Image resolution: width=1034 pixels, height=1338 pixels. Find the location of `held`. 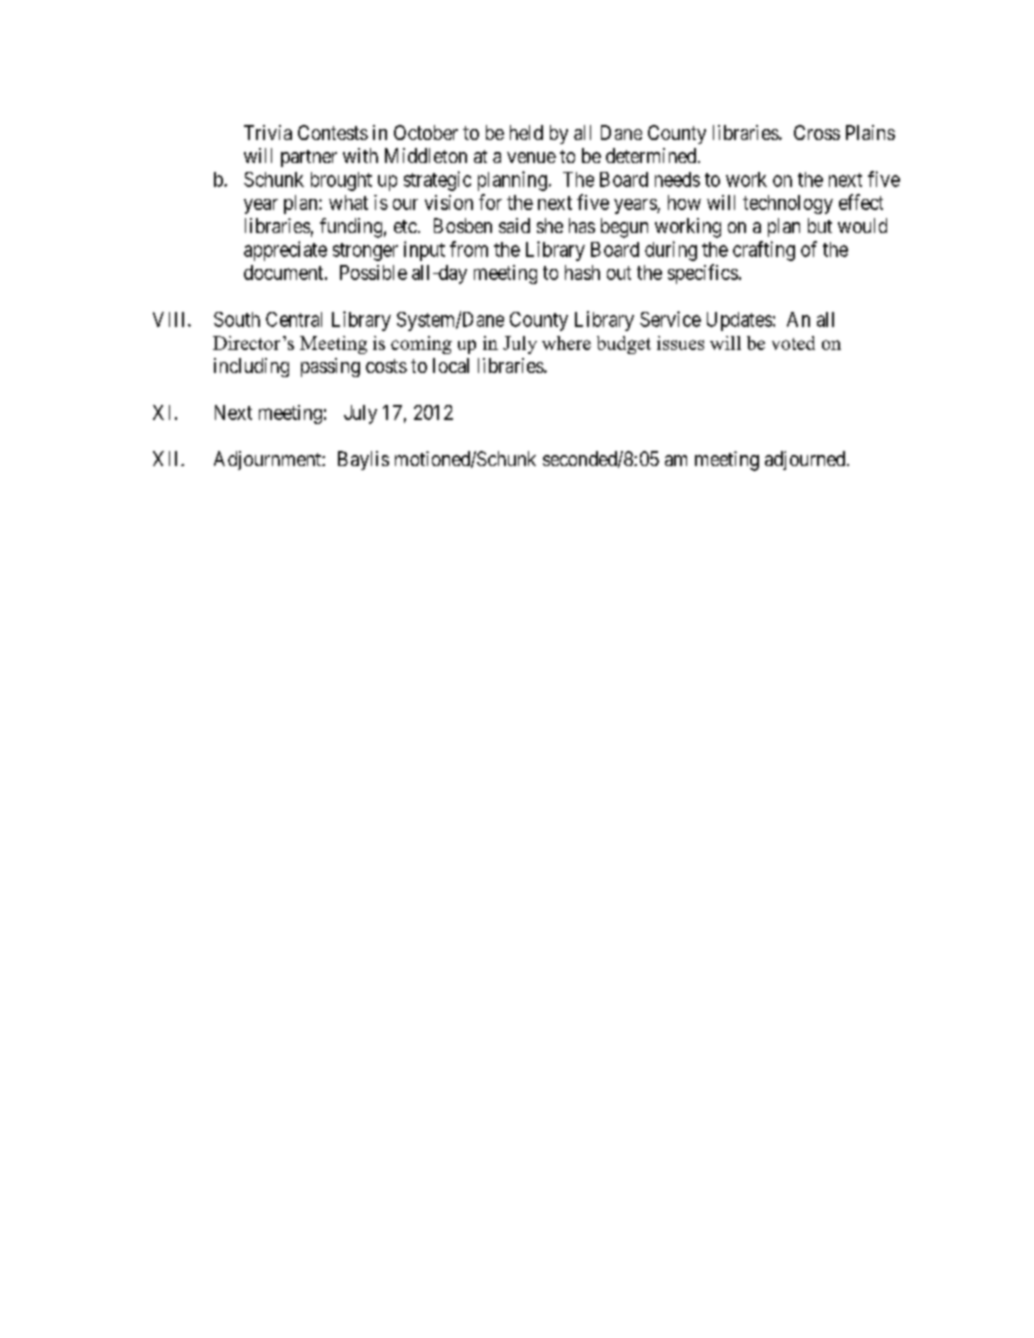

held is located at coordinates (526, 132).
